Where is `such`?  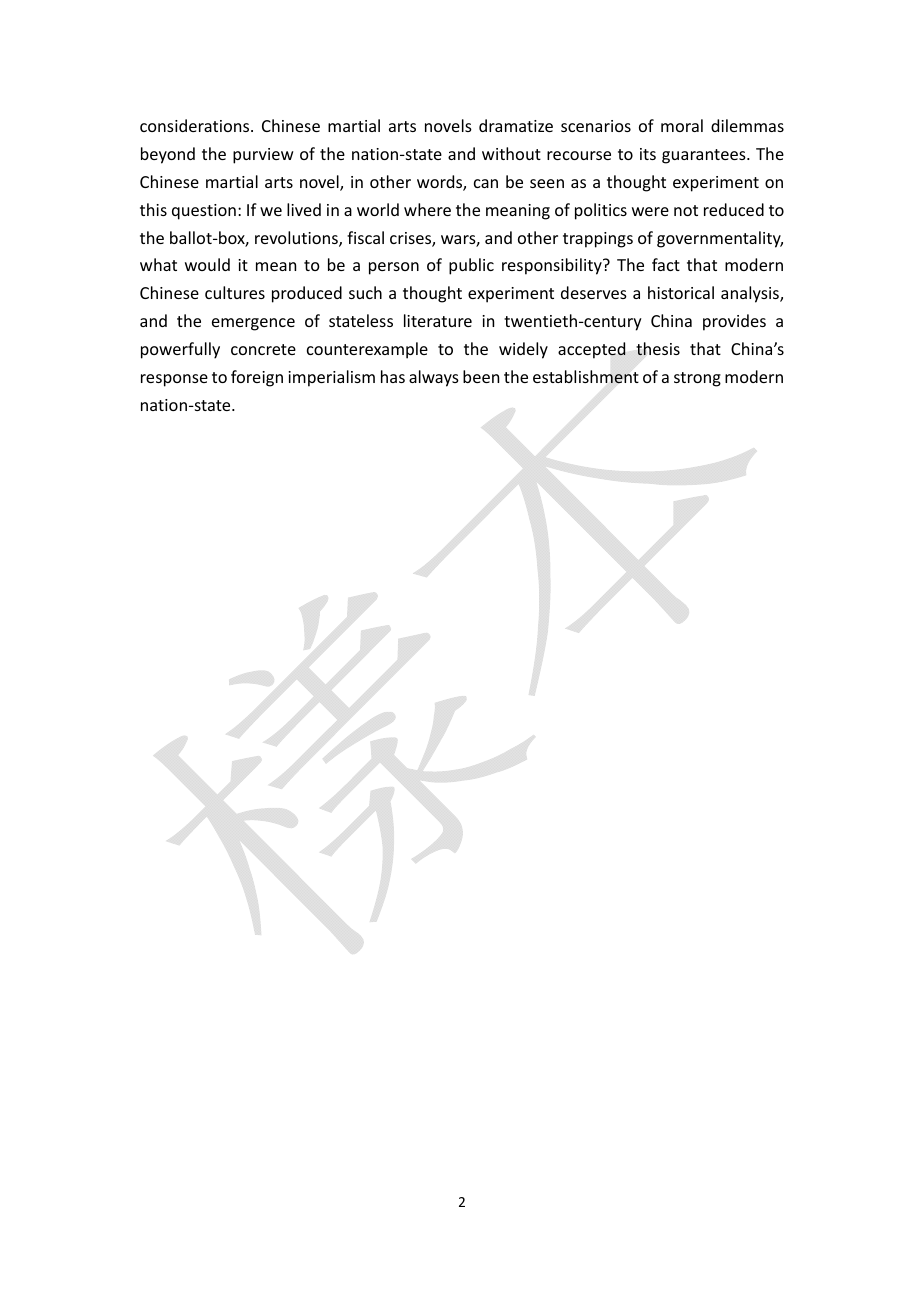
such is located at coordinates (365, 292).
